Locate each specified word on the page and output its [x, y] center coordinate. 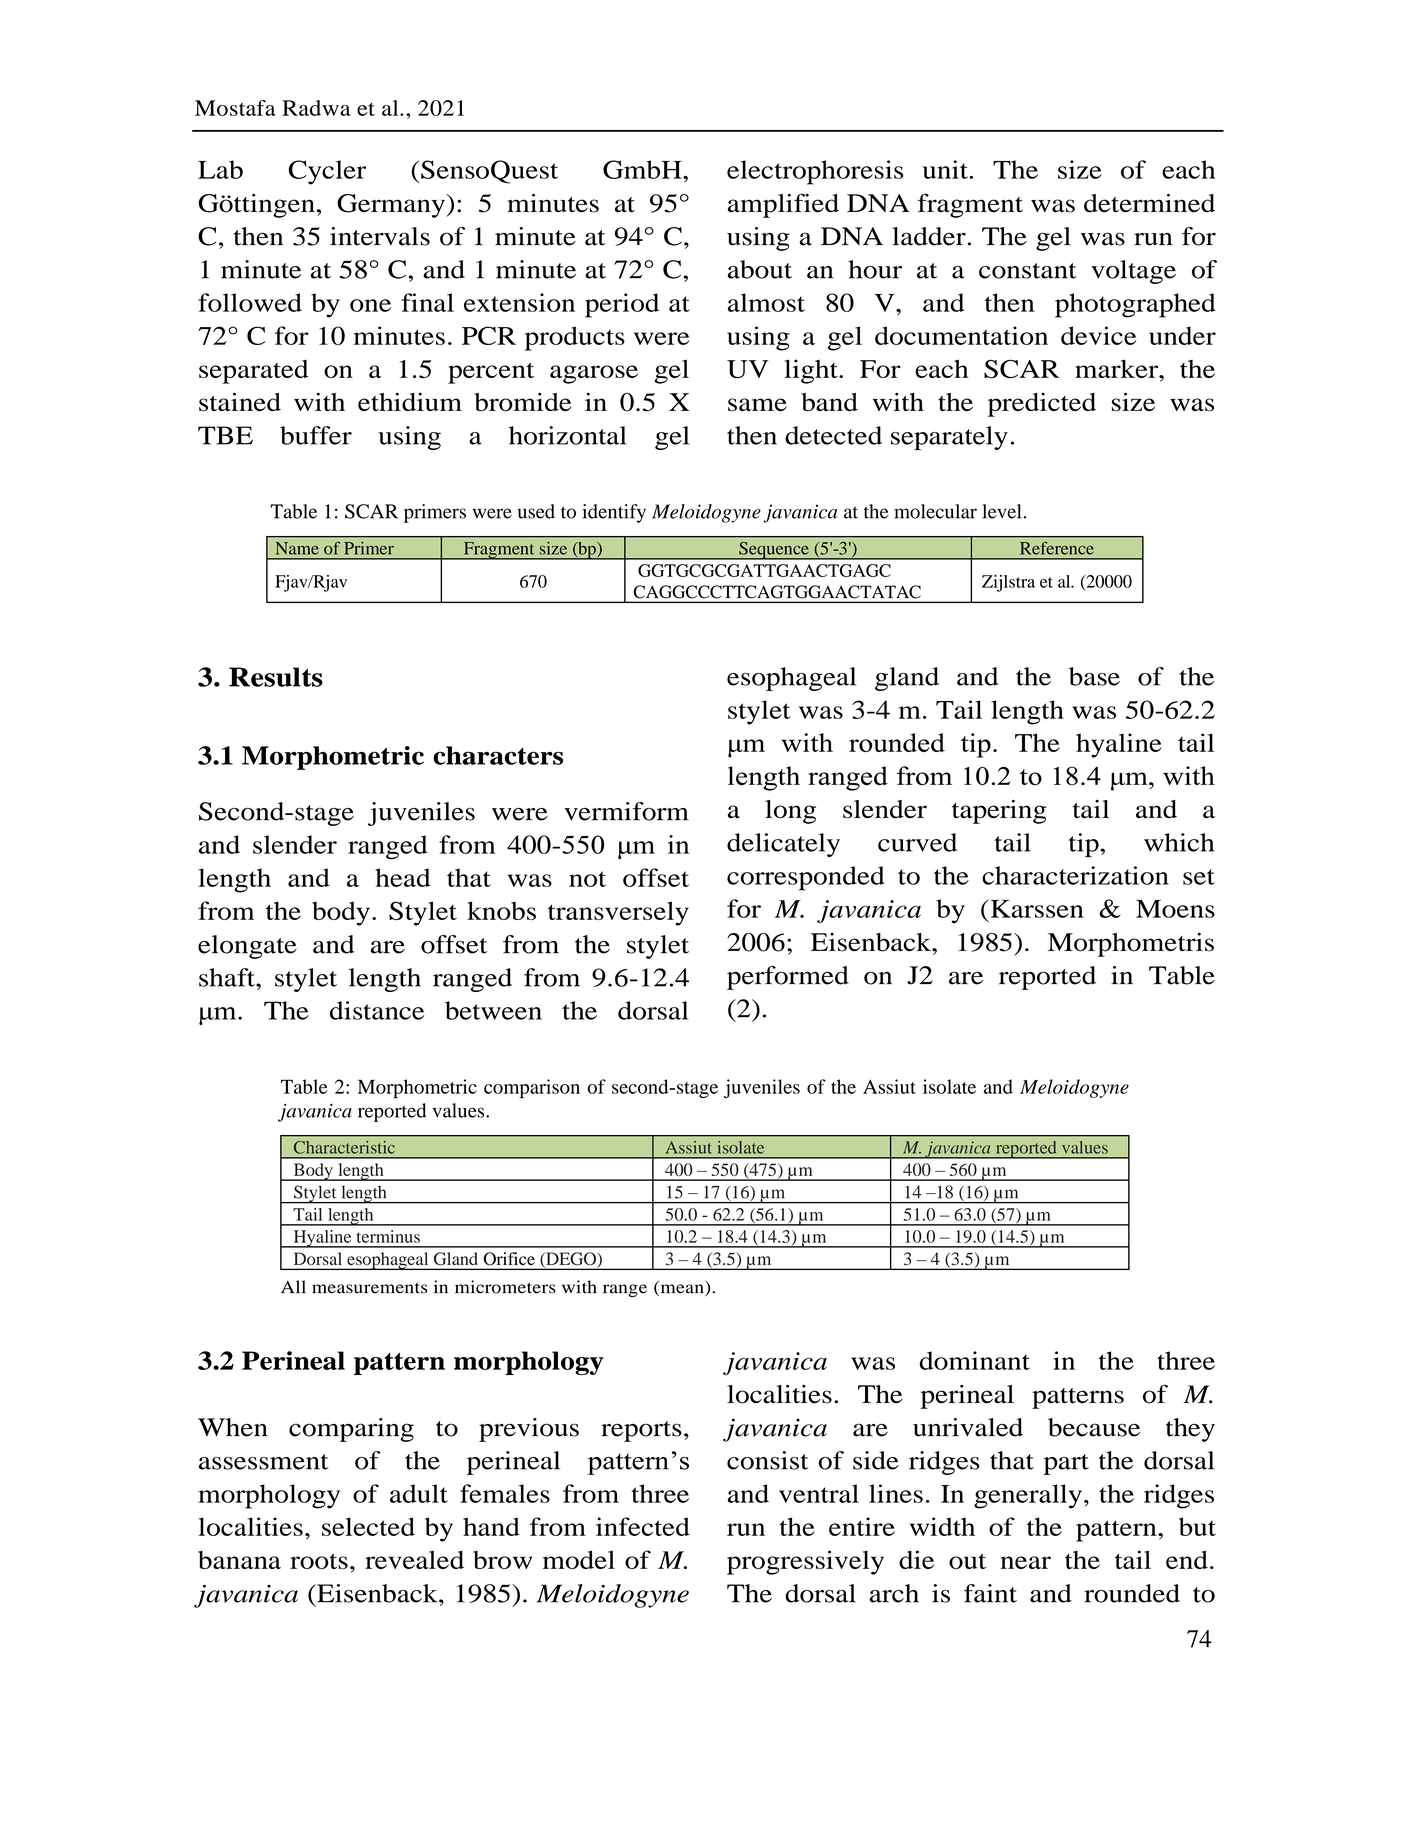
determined [1149, 203]
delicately [783, 845]
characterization [1075, 875]
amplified [783, 205]
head [403, 877]
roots [319, 1561]
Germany [392, 206]
